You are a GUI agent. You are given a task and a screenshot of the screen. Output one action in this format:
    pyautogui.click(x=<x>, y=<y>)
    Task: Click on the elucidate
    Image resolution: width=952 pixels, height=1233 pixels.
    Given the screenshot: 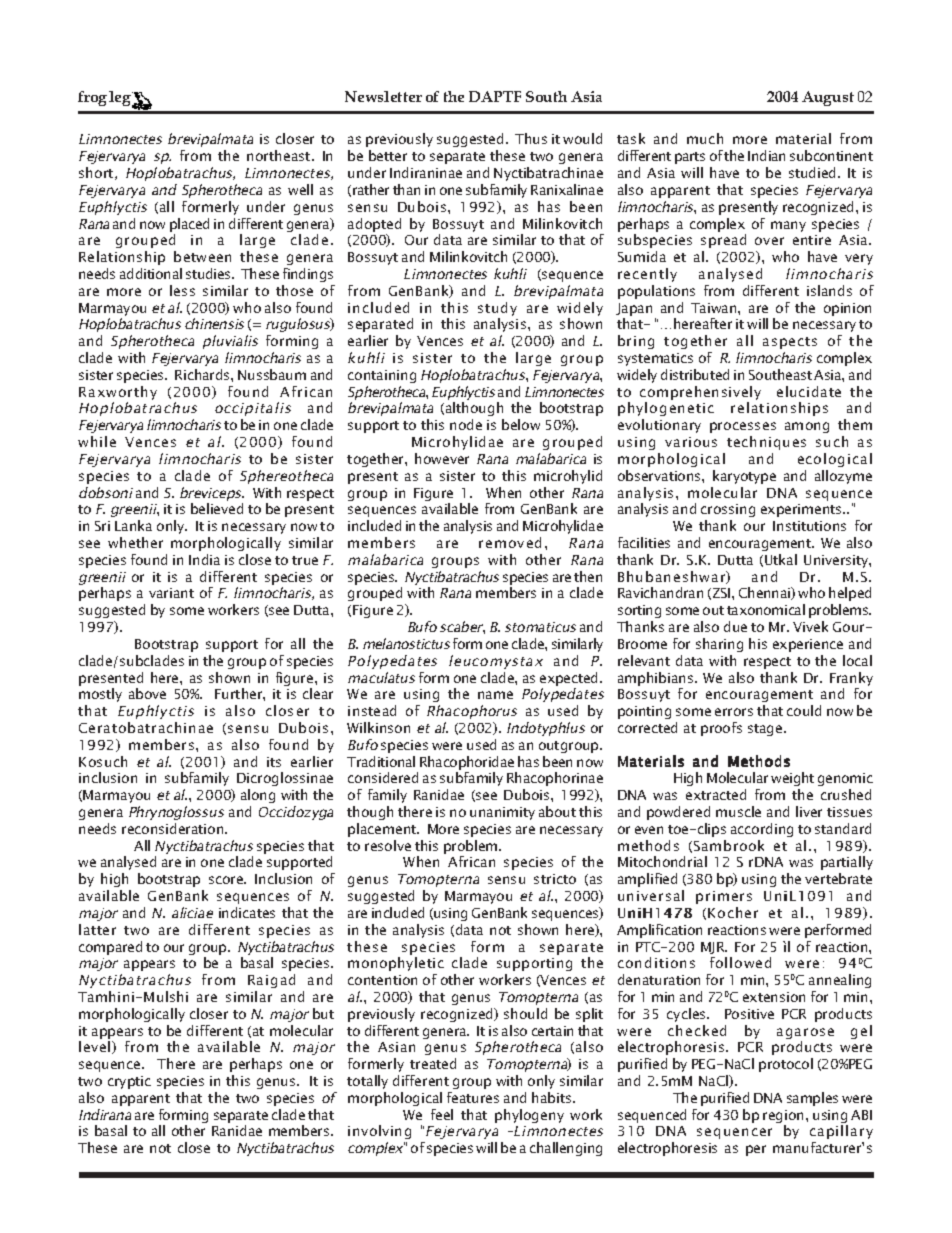 What is the action you would take?
    pyautogui.click(x=809, y=391)
